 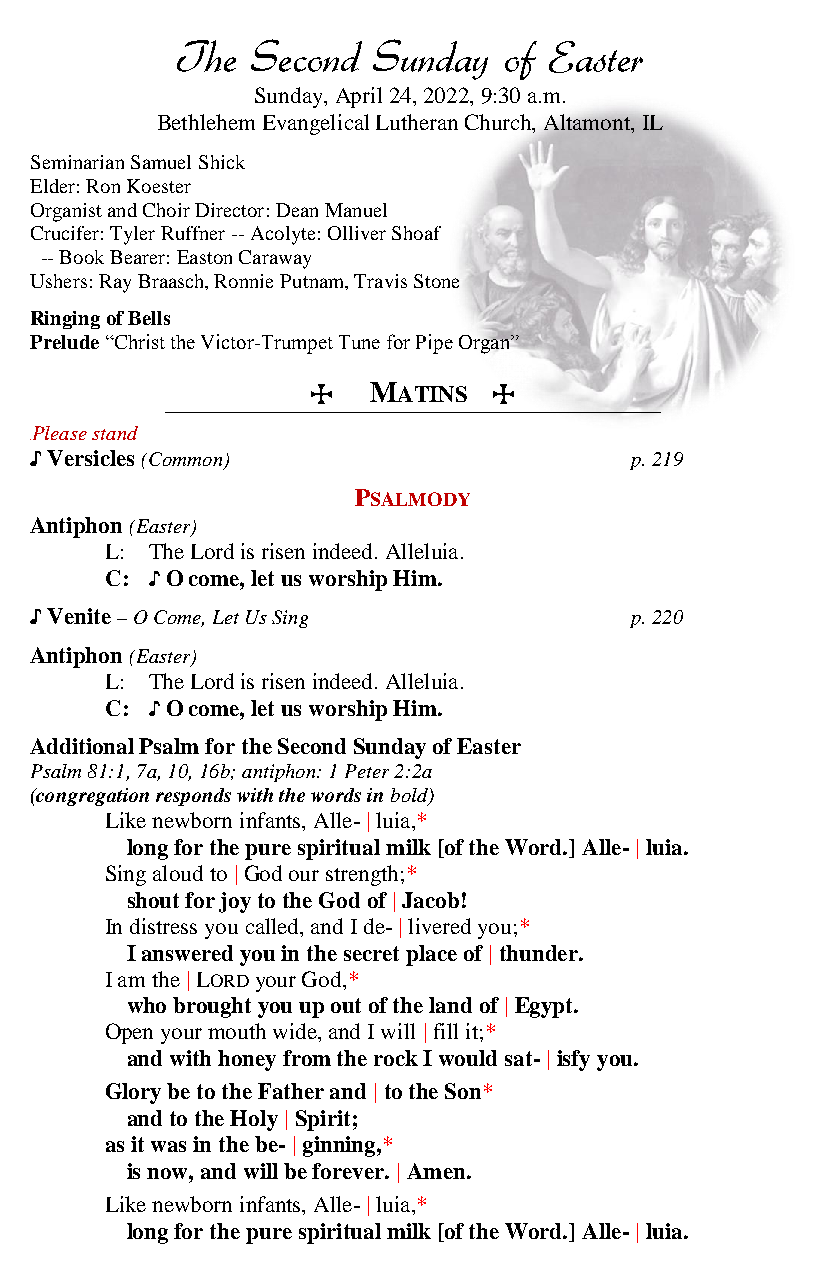 What do you see at coordinates (153, 900) in the page?
I see `shout` at bounding box center [153, 900].
